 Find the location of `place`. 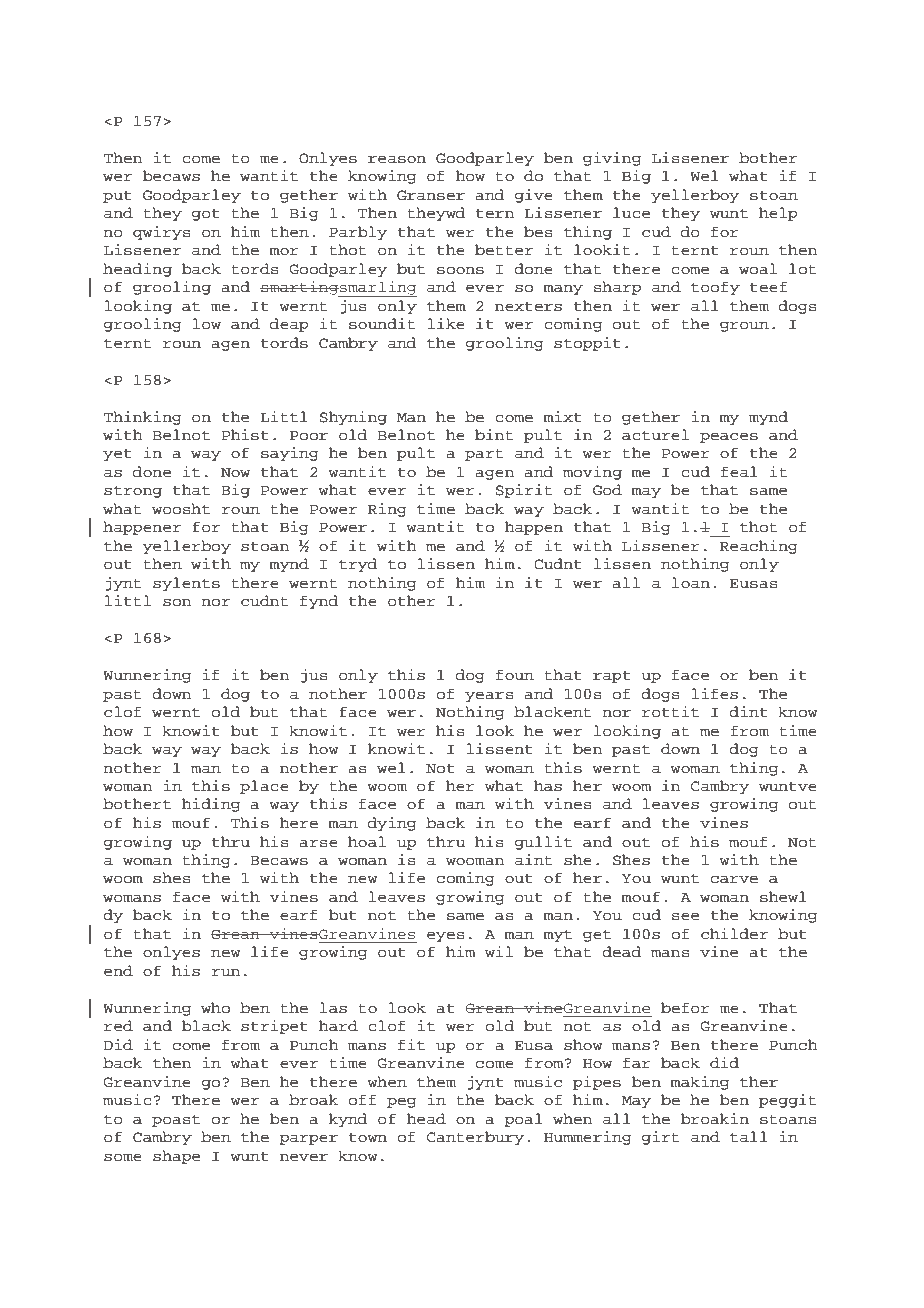

place is located at coordinates (264, 787).
